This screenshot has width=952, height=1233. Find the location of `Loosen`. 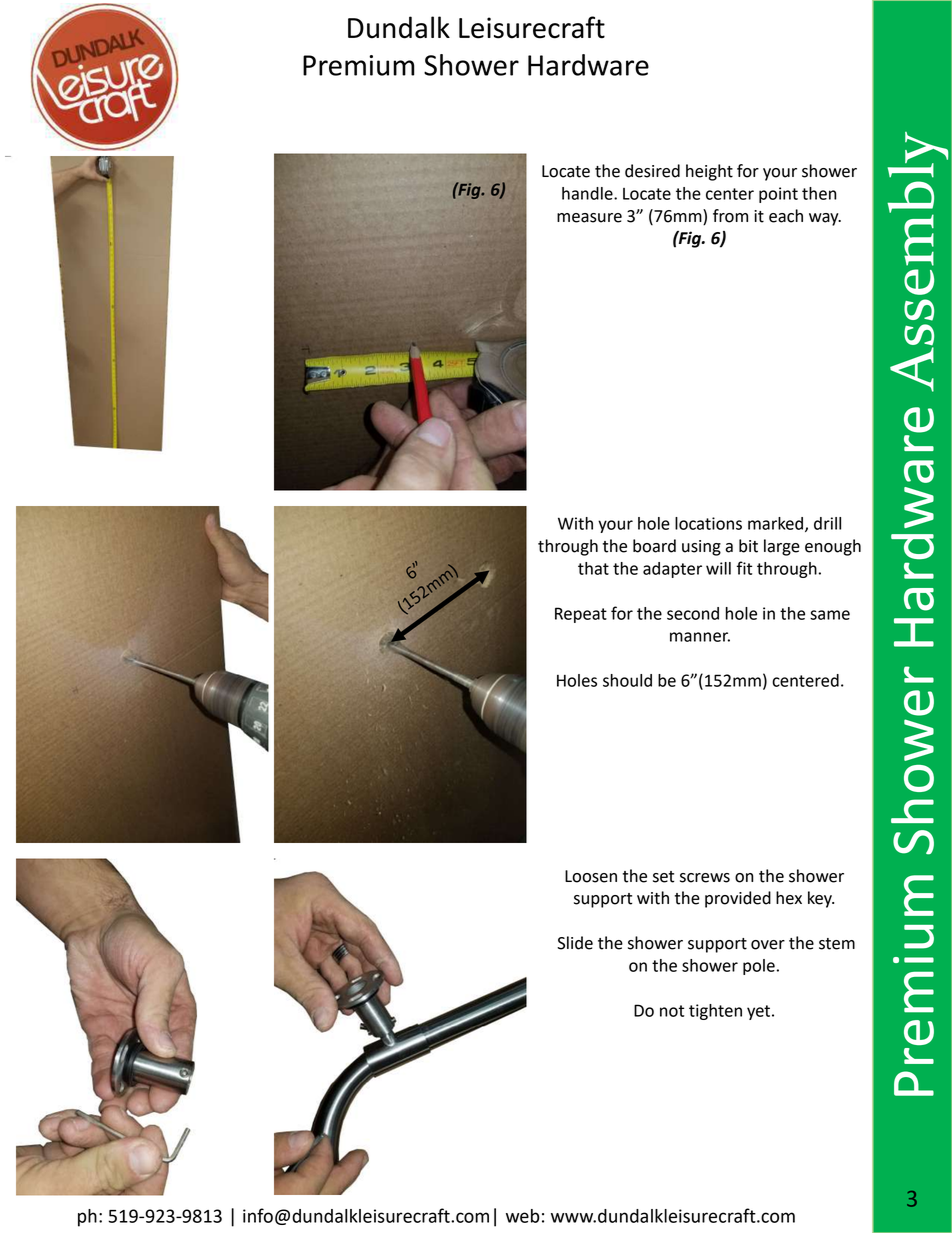

Loosen is located at coordinates (591, 876).
